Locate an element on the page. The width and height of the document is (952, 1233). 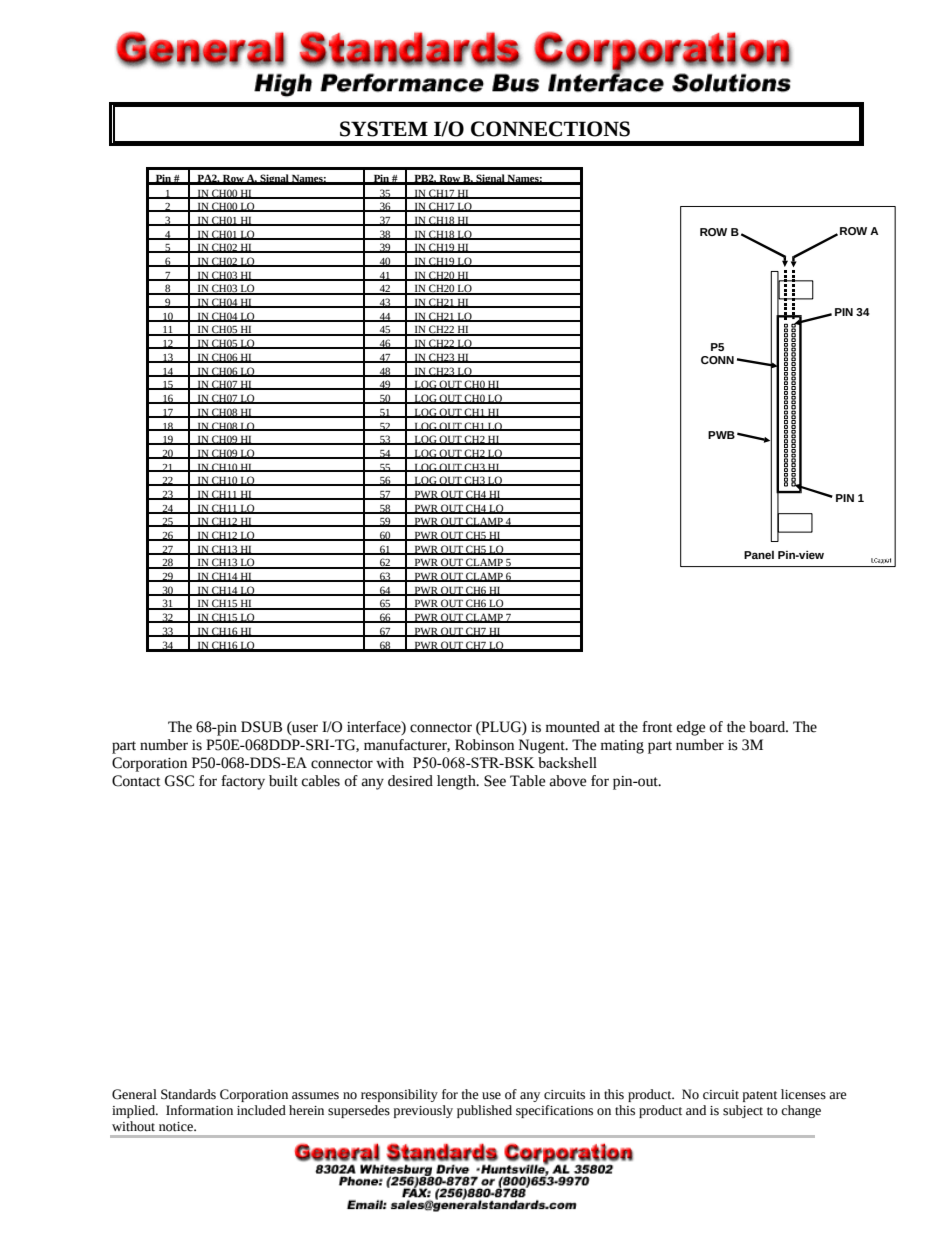
SYSTEM is located at coordinates (384, 129).
